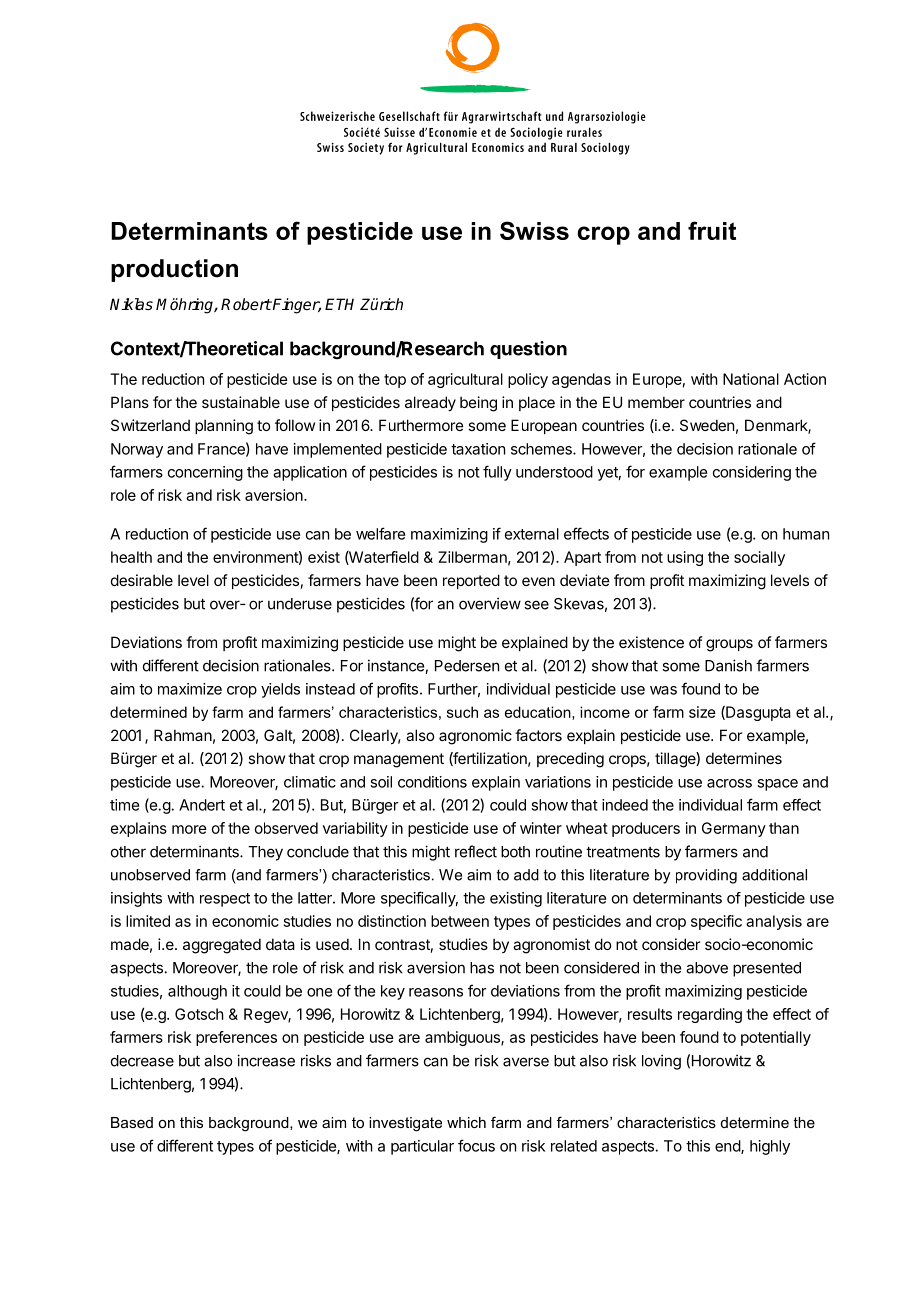 This screenshot has height=1308, width=924. What do you see at coordinates (712, 230) in the screenshot?
I see `fruit` at bounding box center [712, 230].
